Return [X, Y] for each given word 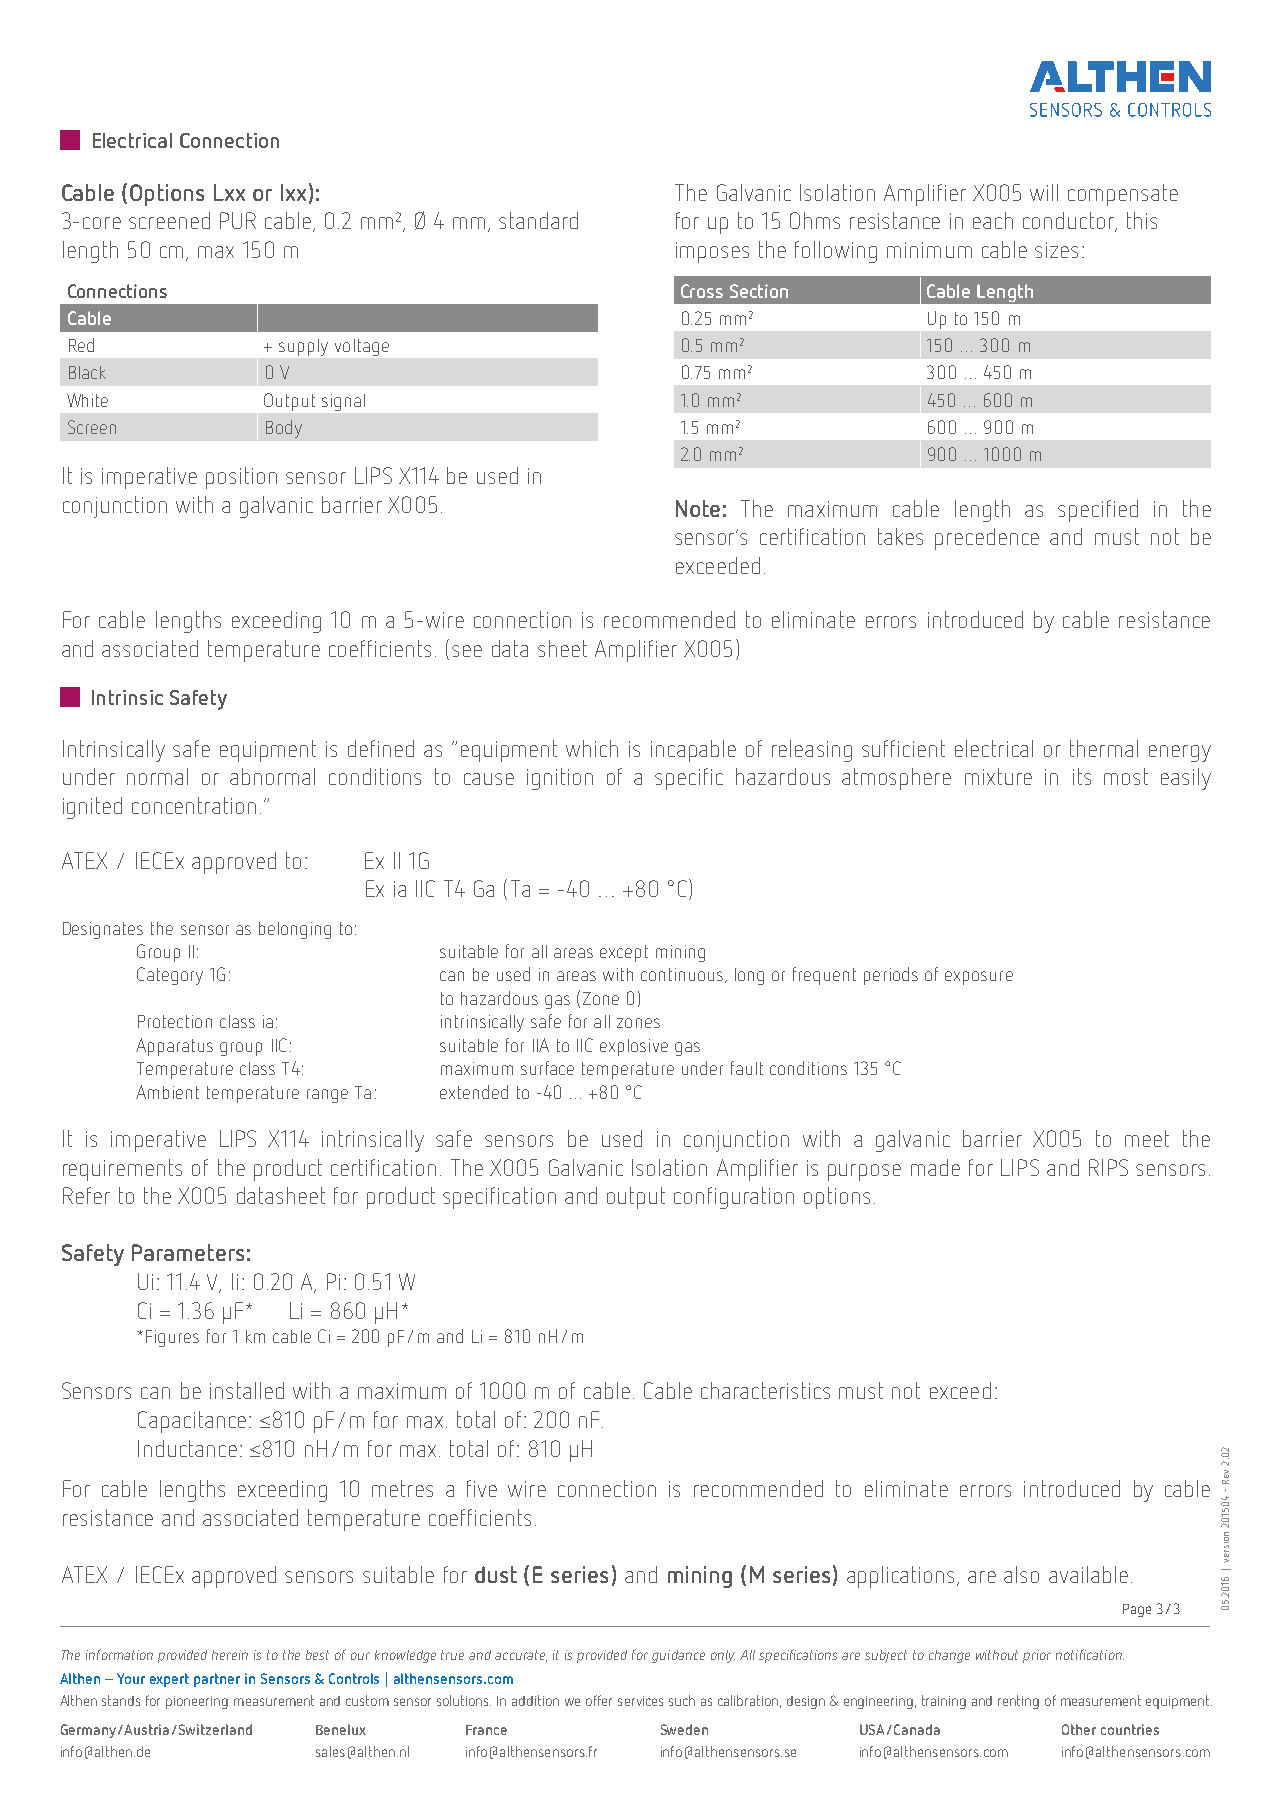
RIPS [1108, 1167]
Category [170, 976]
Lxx [229, 192]
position [241, 478]
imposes [712, 252]
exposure [979, 978]
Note [698, 508]
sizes [1056, 250]
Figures [172, 1338]
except [624, 953]
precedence [987, 539]
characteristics [765, 1390]
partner [217, 1680]
